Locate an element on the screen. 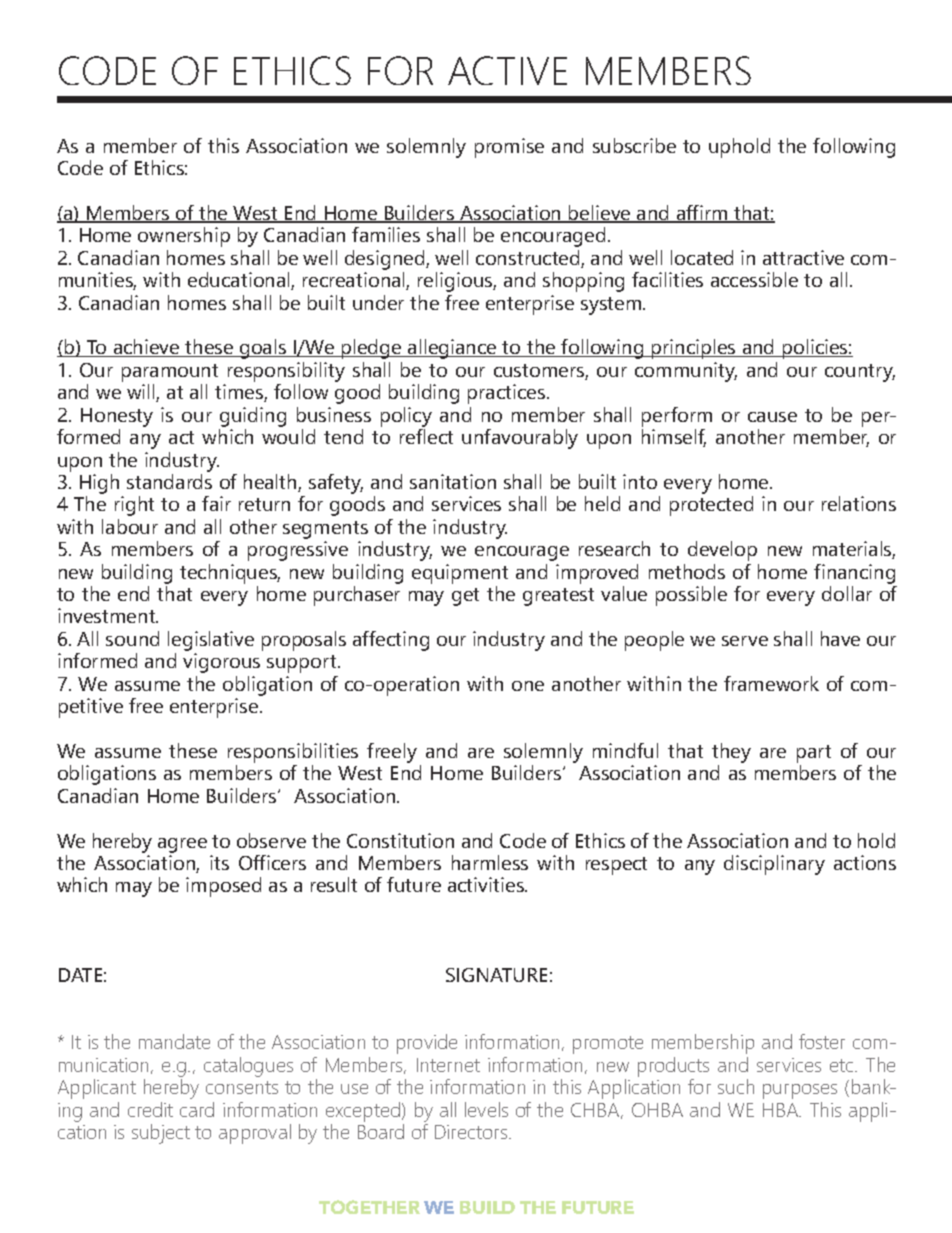 Image resolution: width=952 pixels, height=1233 pixels. subject is located at coordinates (161, 1134).
